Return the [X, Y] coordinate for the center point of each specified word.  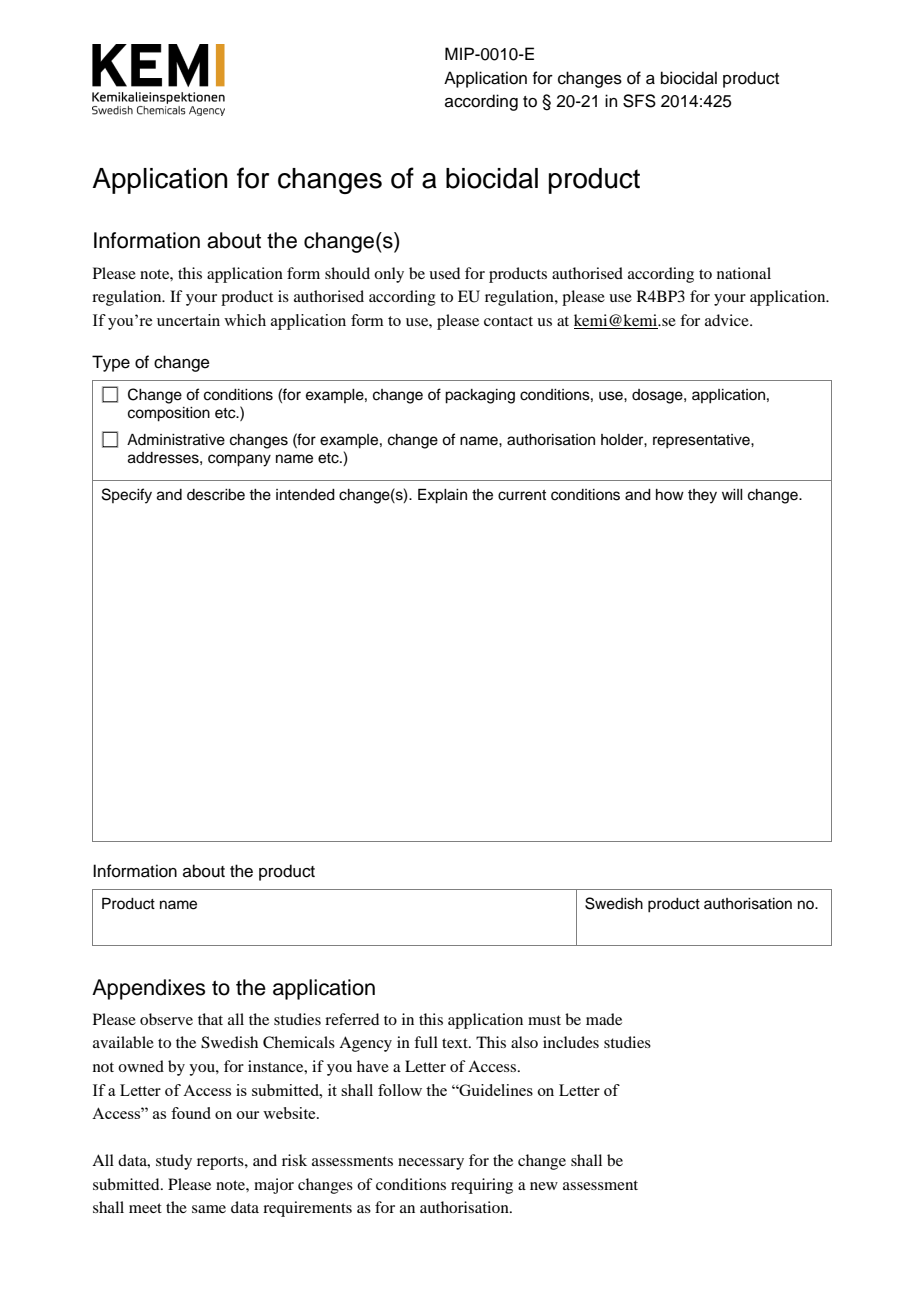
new [544, 1186]
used [444, 273]
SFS [639, 101]
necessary [431, 1164]
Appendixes [148, 989]
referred [352, 1019]
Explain [442, 496]
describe [216, 495]
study [174, 1162]
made [604, 1019]
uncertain [188, 320]
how [670, 494]
